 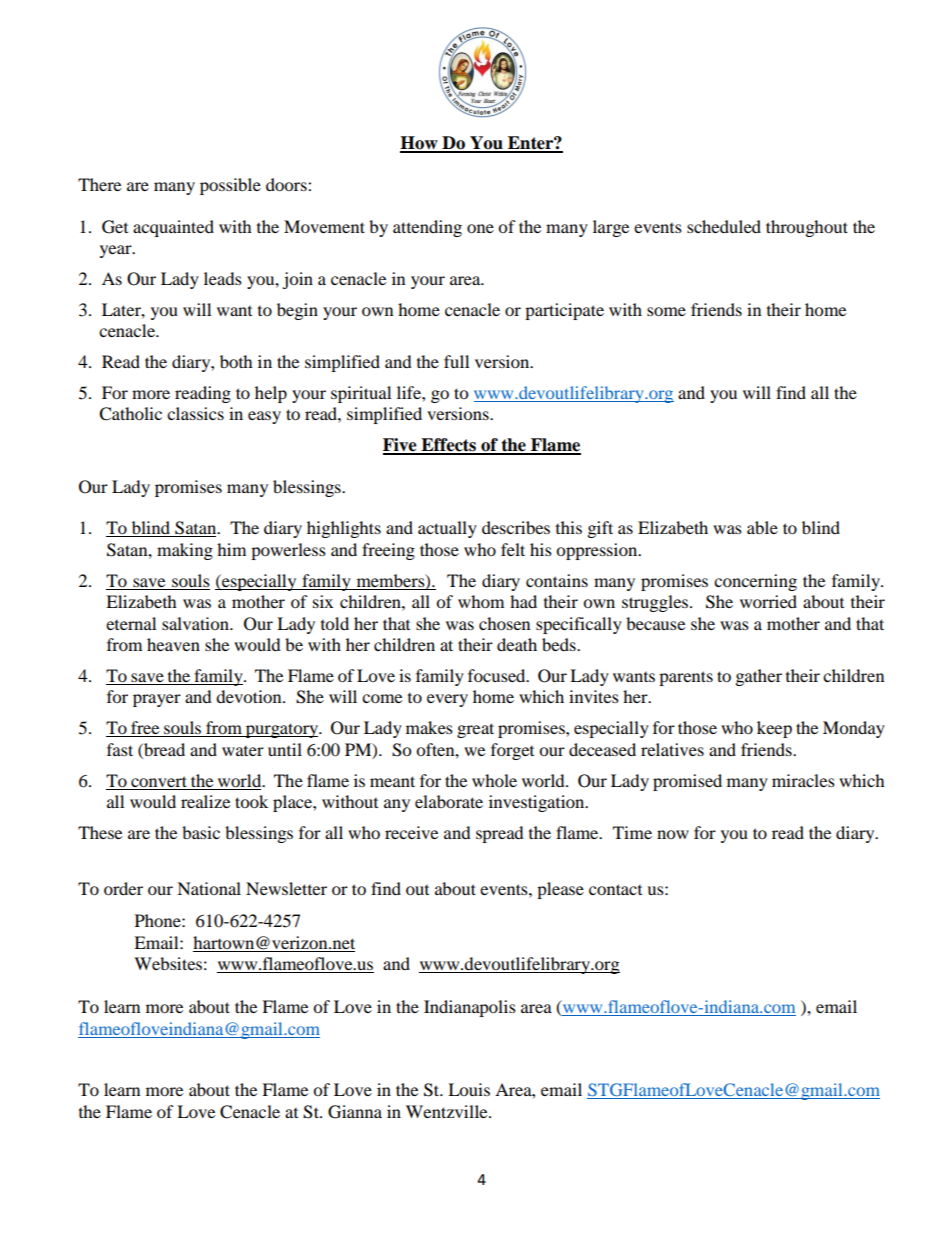 I want to click on classics, so click(x=195, y=413).
